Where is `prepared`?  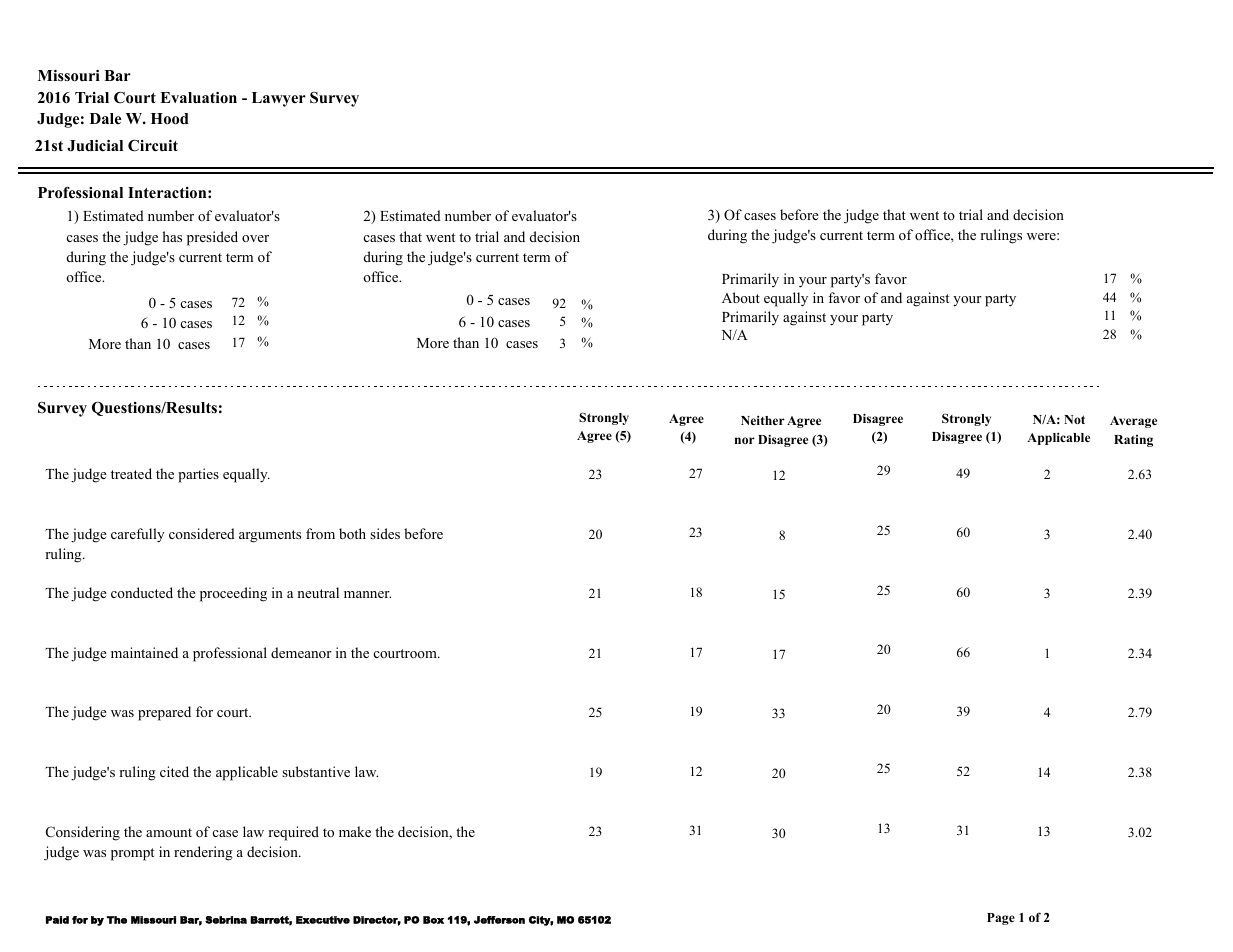
prepared is located at coordinates (164, 713).
